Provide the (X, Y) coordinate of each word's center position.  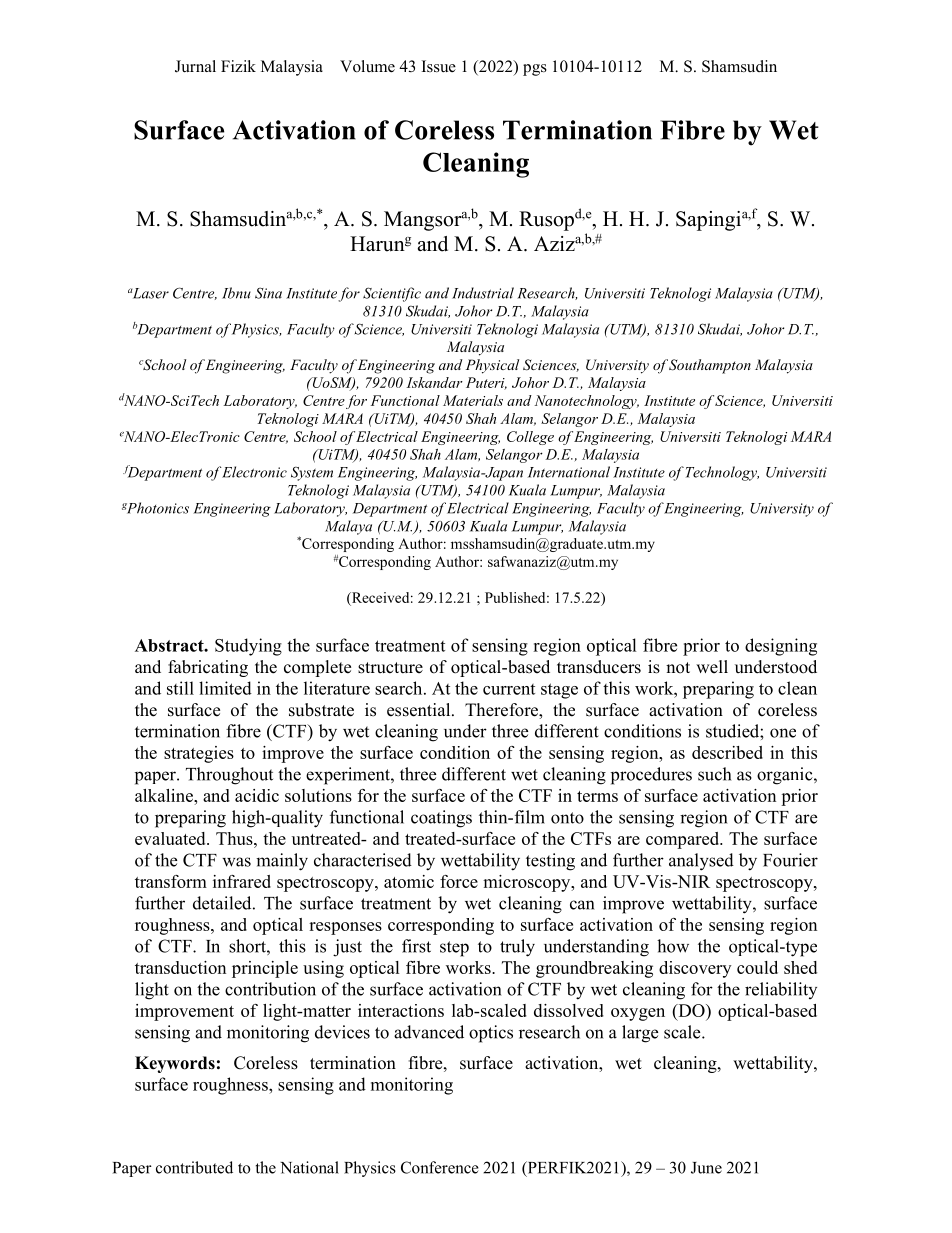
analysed (701, 862)
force (459, 881)
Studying (248, 647)
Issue (439, 66)
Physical (492, 366)
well (712, 667)
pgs (535, 70)
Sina (268, 293)
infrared (242, 881)
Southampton (710, 366)
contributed (194, 1167)
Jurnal (195, 66)
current (509, 689)
